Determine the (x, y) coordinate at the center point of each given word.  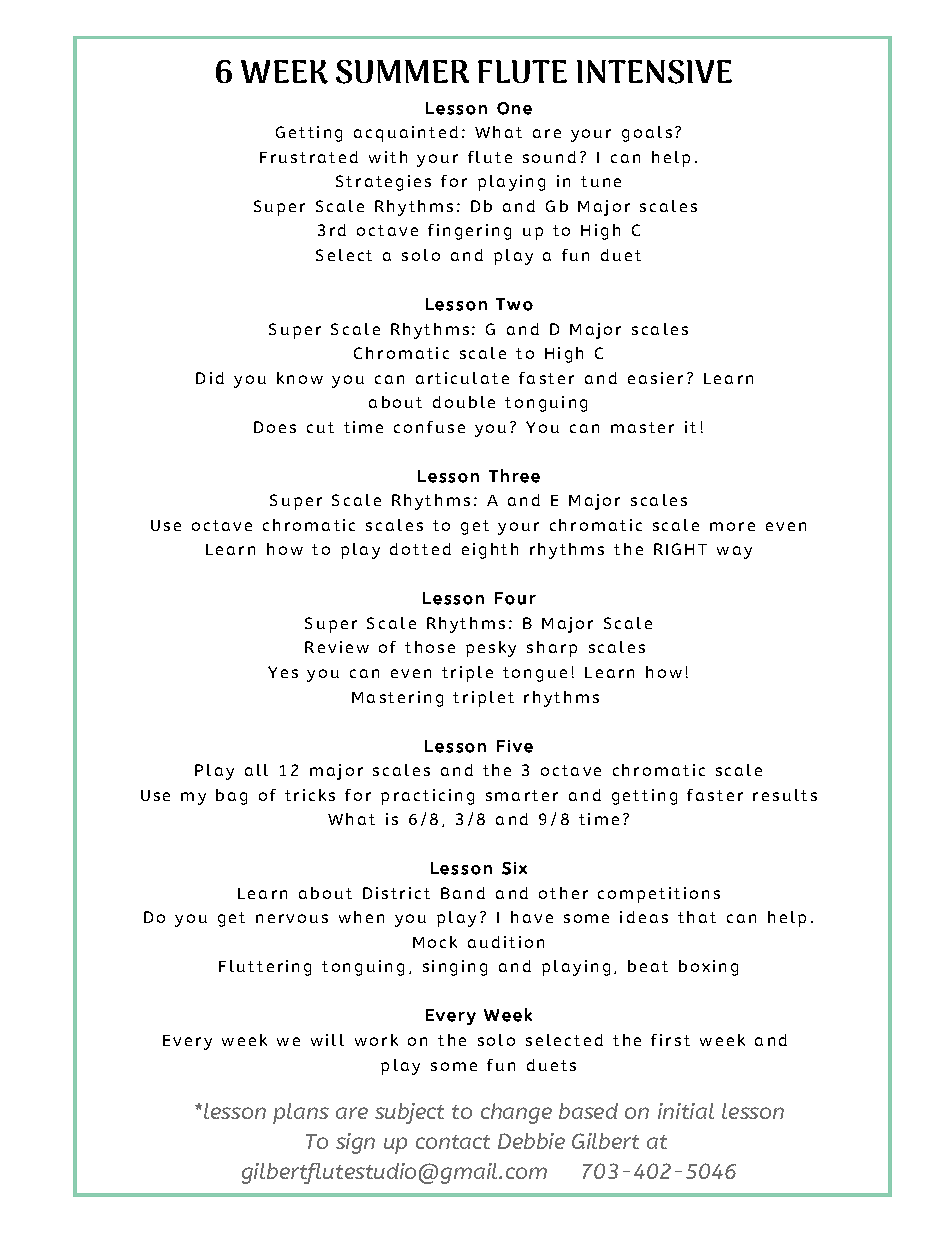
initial (686, 1111)
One (514, 108)
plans (301, 1113)
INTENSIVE (654, 72)
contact (453, 1142)
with (388, 157)
